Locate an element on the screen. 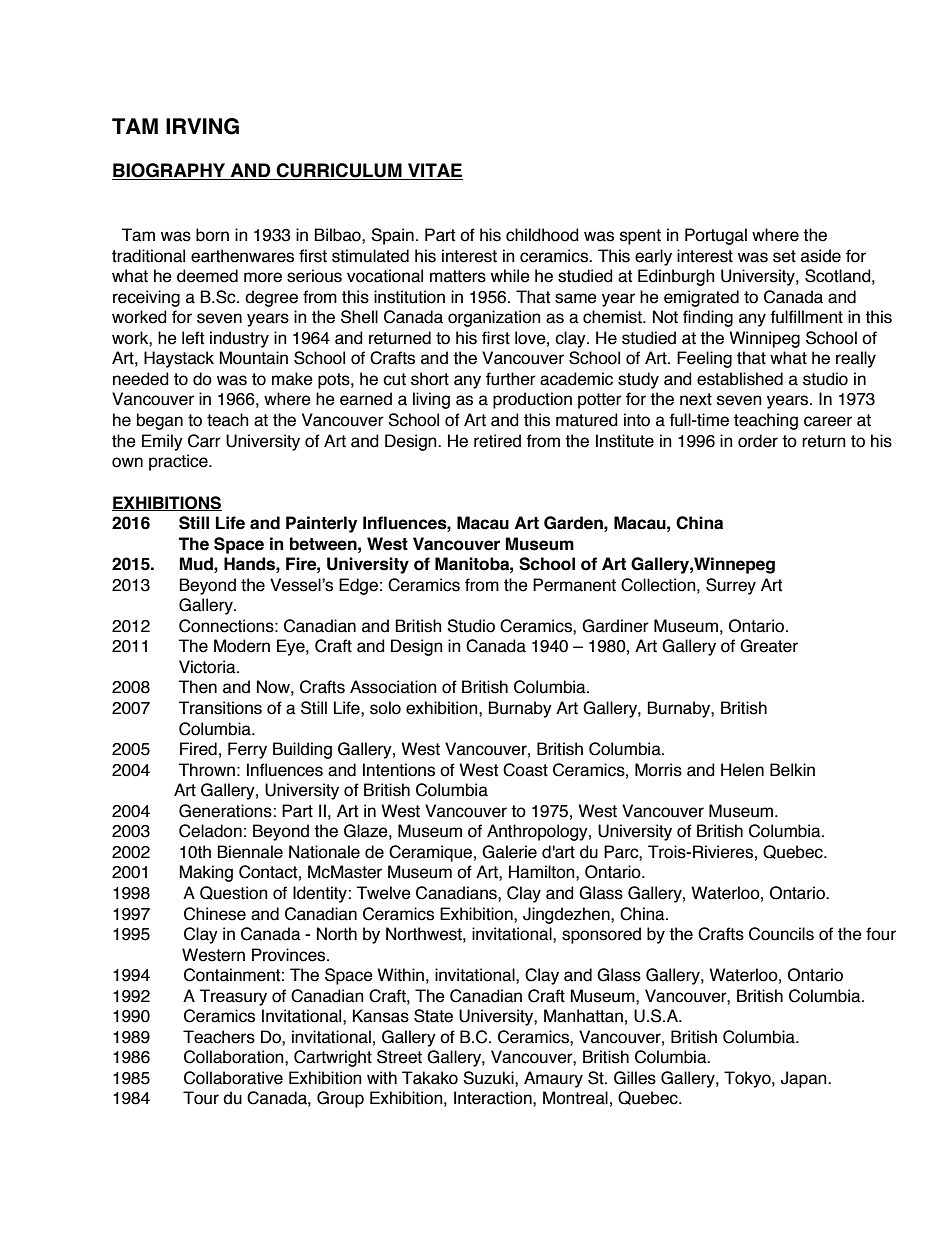  IRVING is located at coordinates (202, 126).
